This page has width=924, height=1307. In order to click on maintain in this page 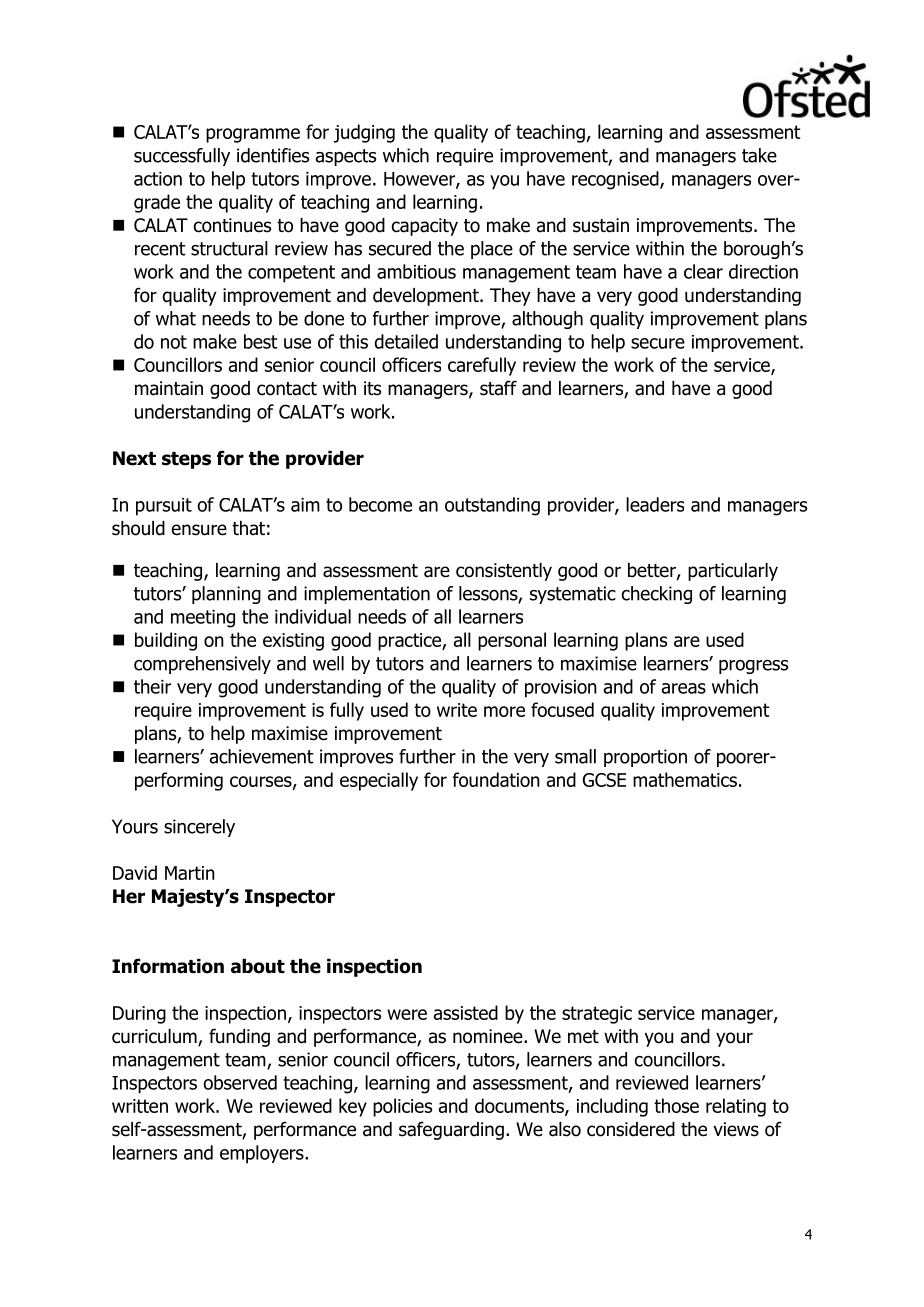, I will do `click(169, 388)`.
